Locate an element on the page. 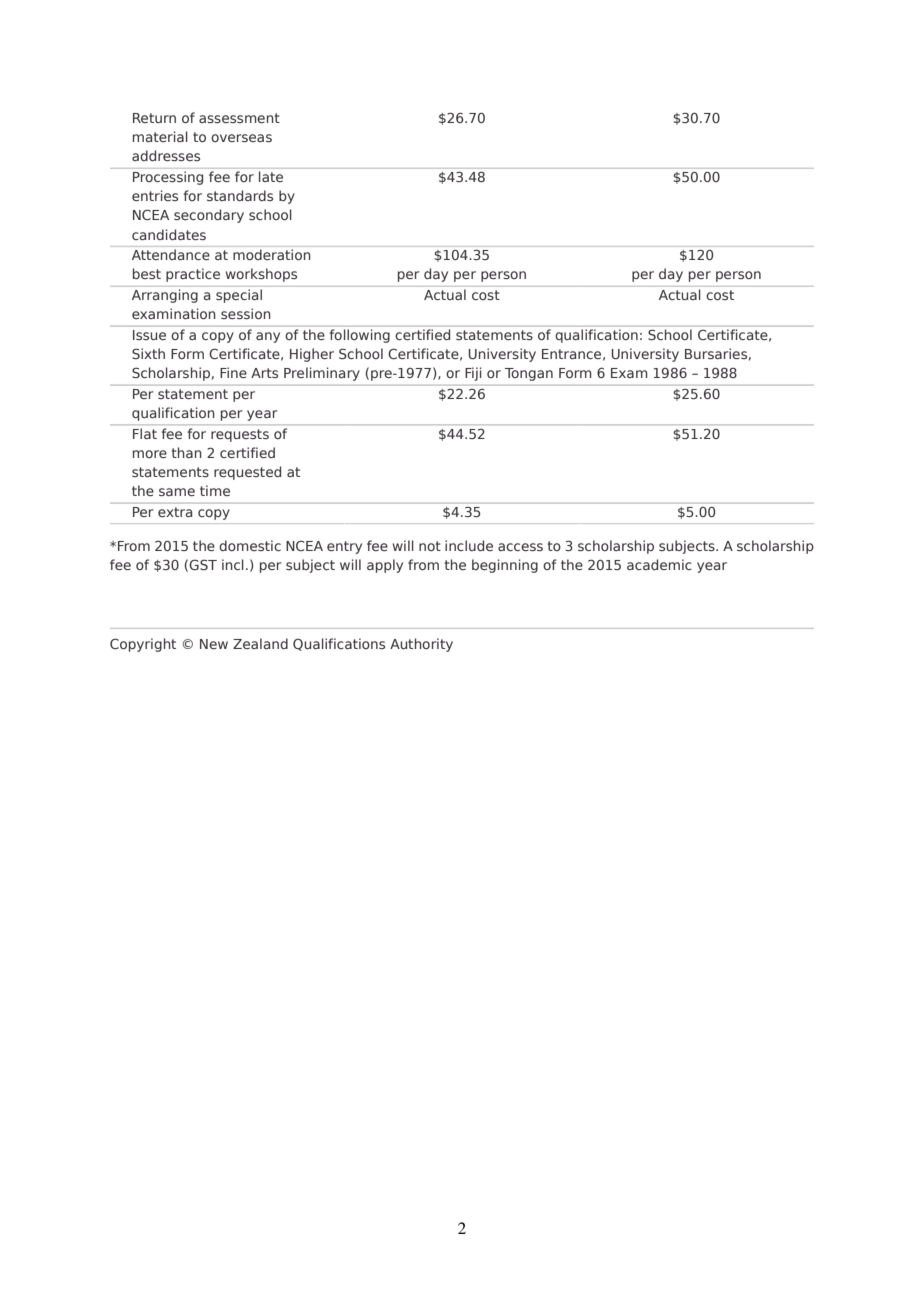 This page has height=1308, width=924. not is located at coordinates (430, 546).
